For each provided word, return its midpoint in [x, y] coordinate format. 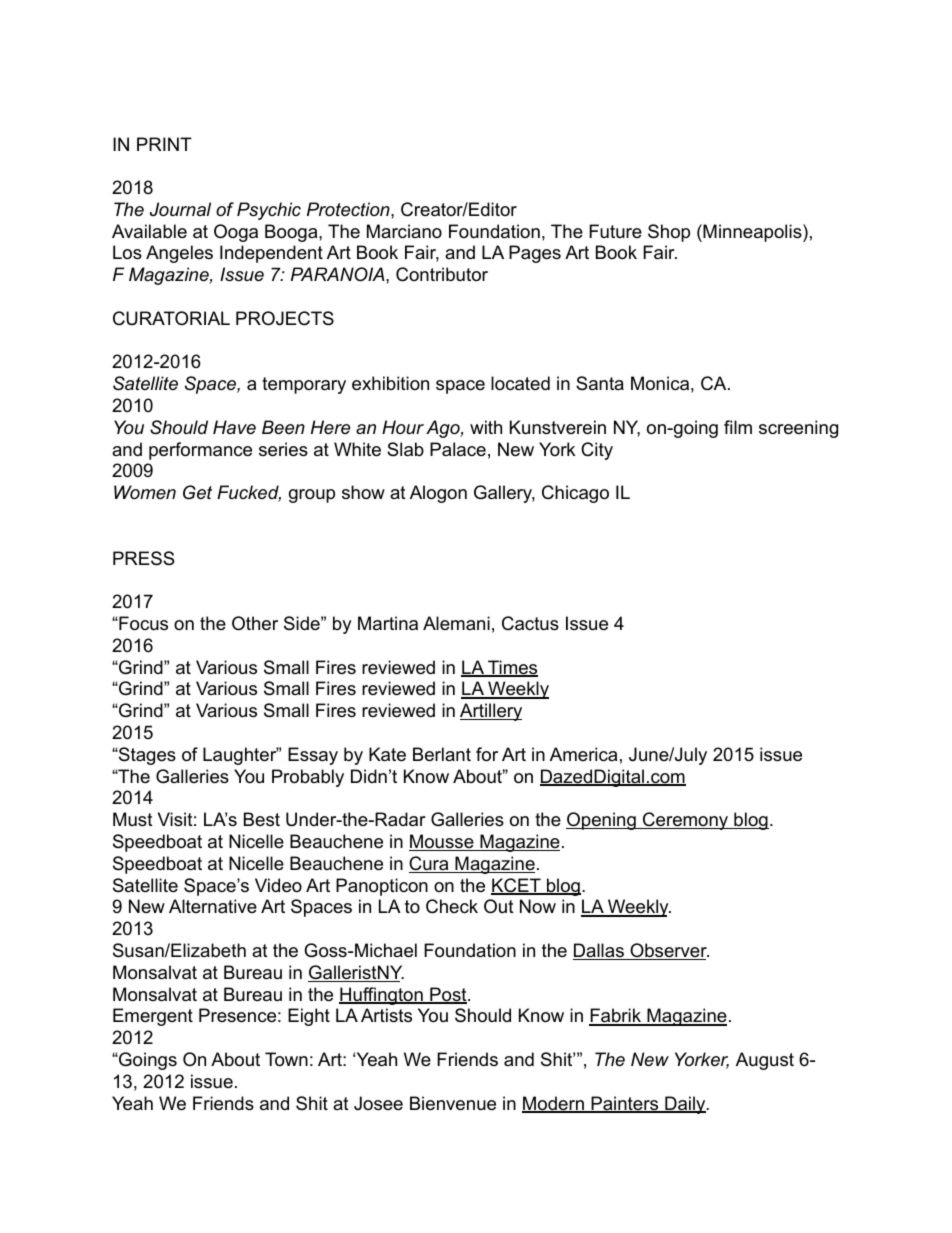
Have [234, 427]
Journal [180, 209]
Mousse [442, 842]
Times [512, 668]
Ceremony [686, 821]
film [738, 427]
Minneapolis [752, 233]
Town [286, 1059]
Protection [349, 209]
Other [255, 623]
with [486, 427]
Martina [388, 623]
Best [262, 819]
